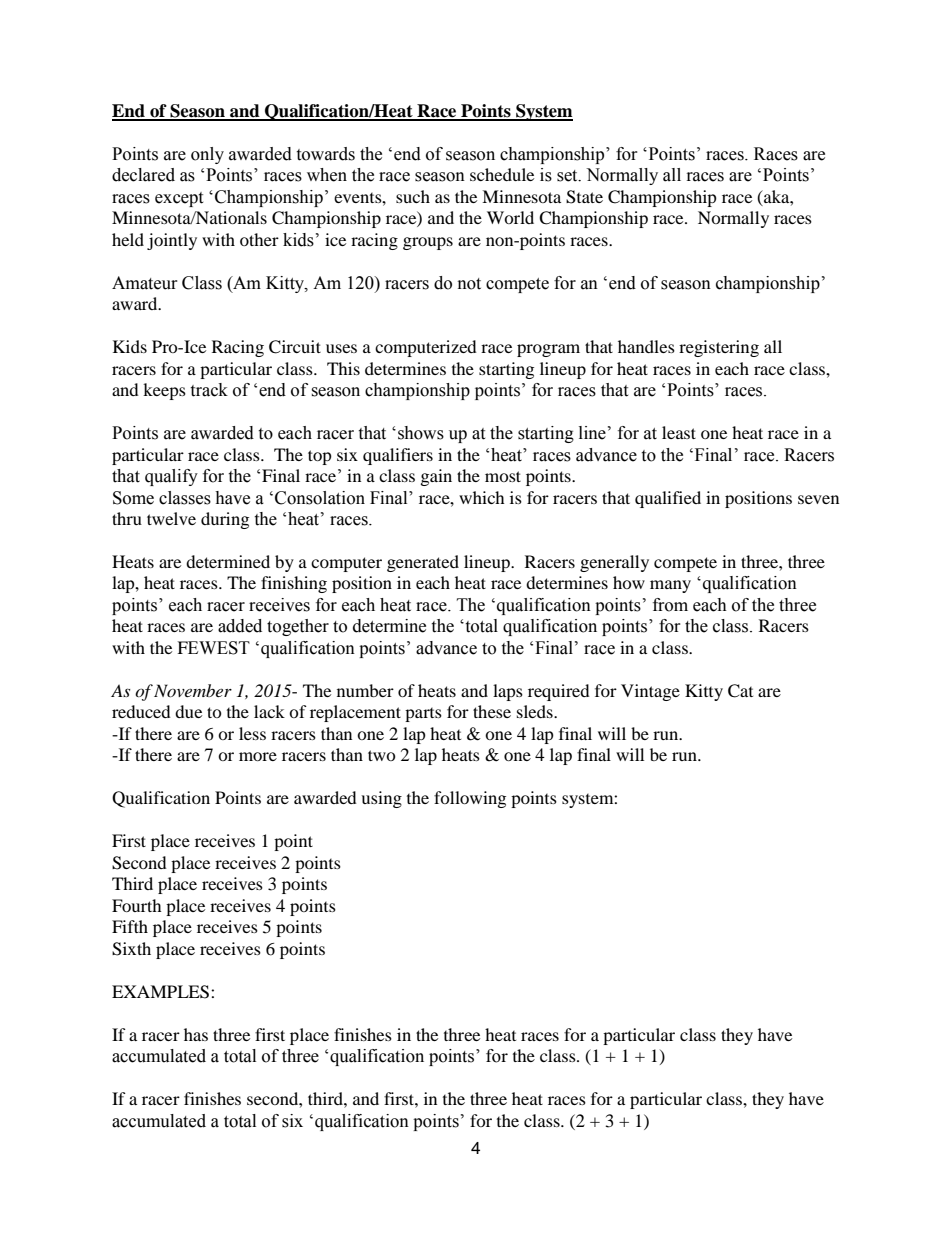  I want to click on program, so click(548, 350).
